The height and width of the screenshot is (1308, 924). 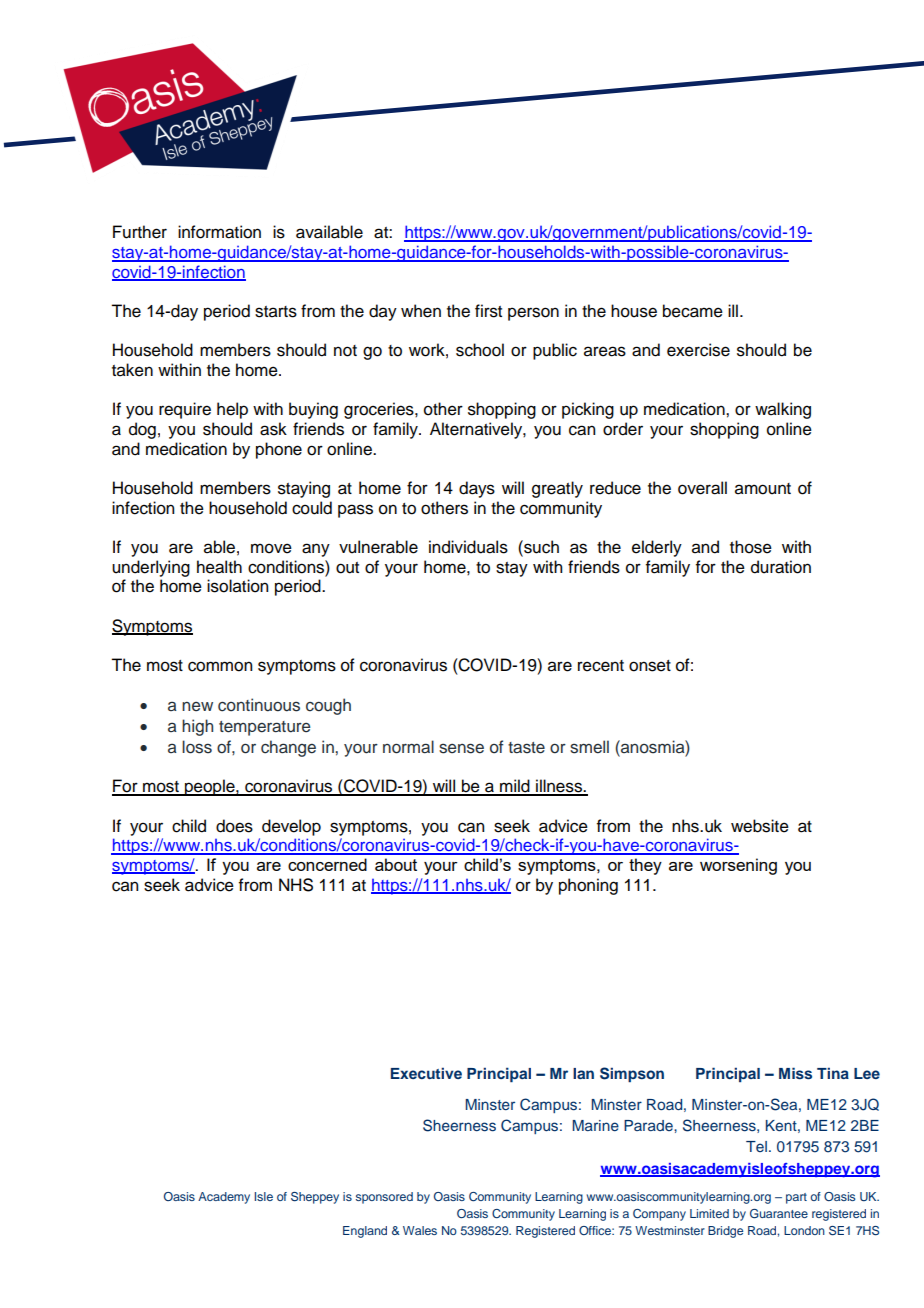 What do you see at coordinates (477, 489) in the screenshot?
I see `days` at bounding box center [477, 489].
